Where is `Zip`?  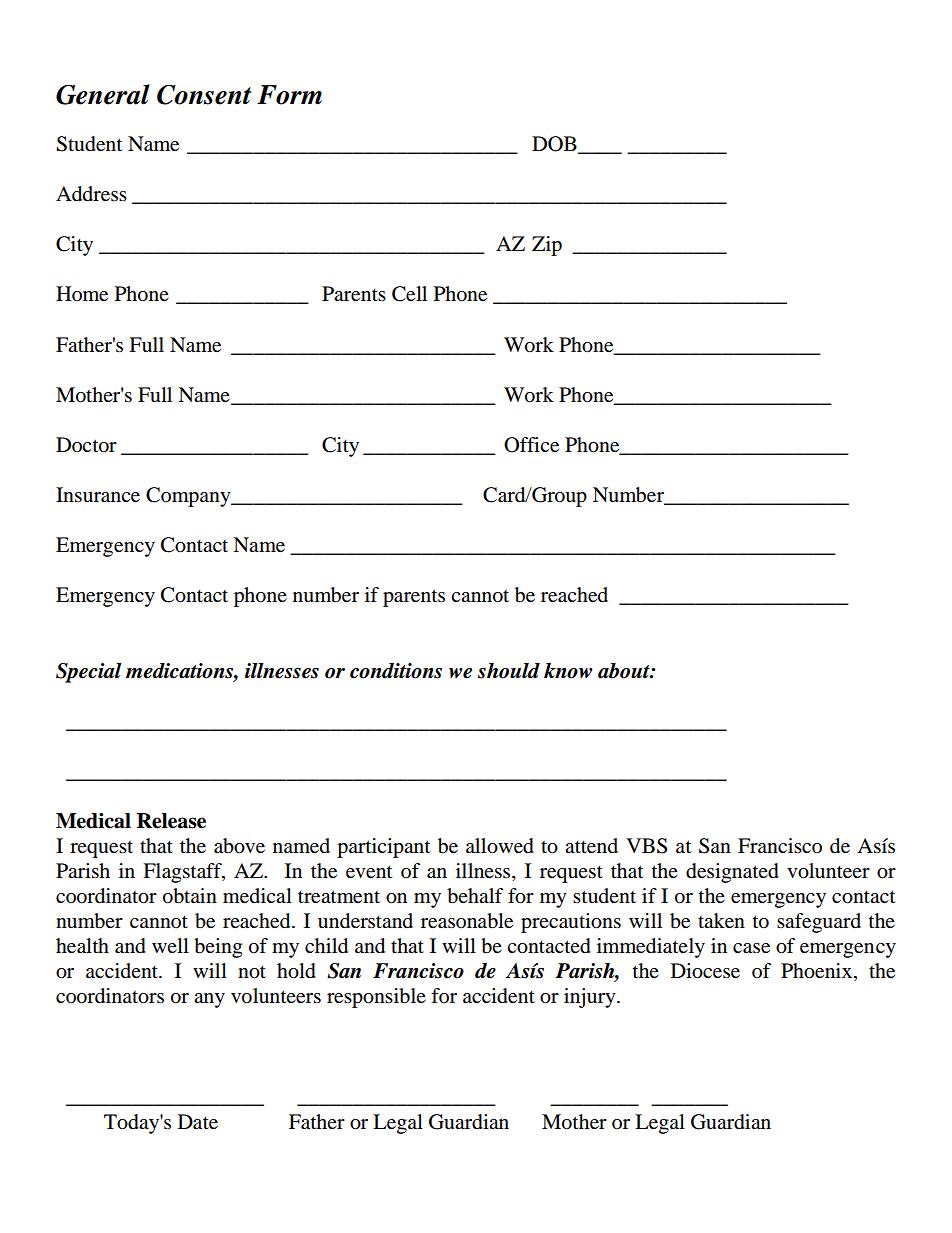 Zip is located at coordinates (547, 246).
